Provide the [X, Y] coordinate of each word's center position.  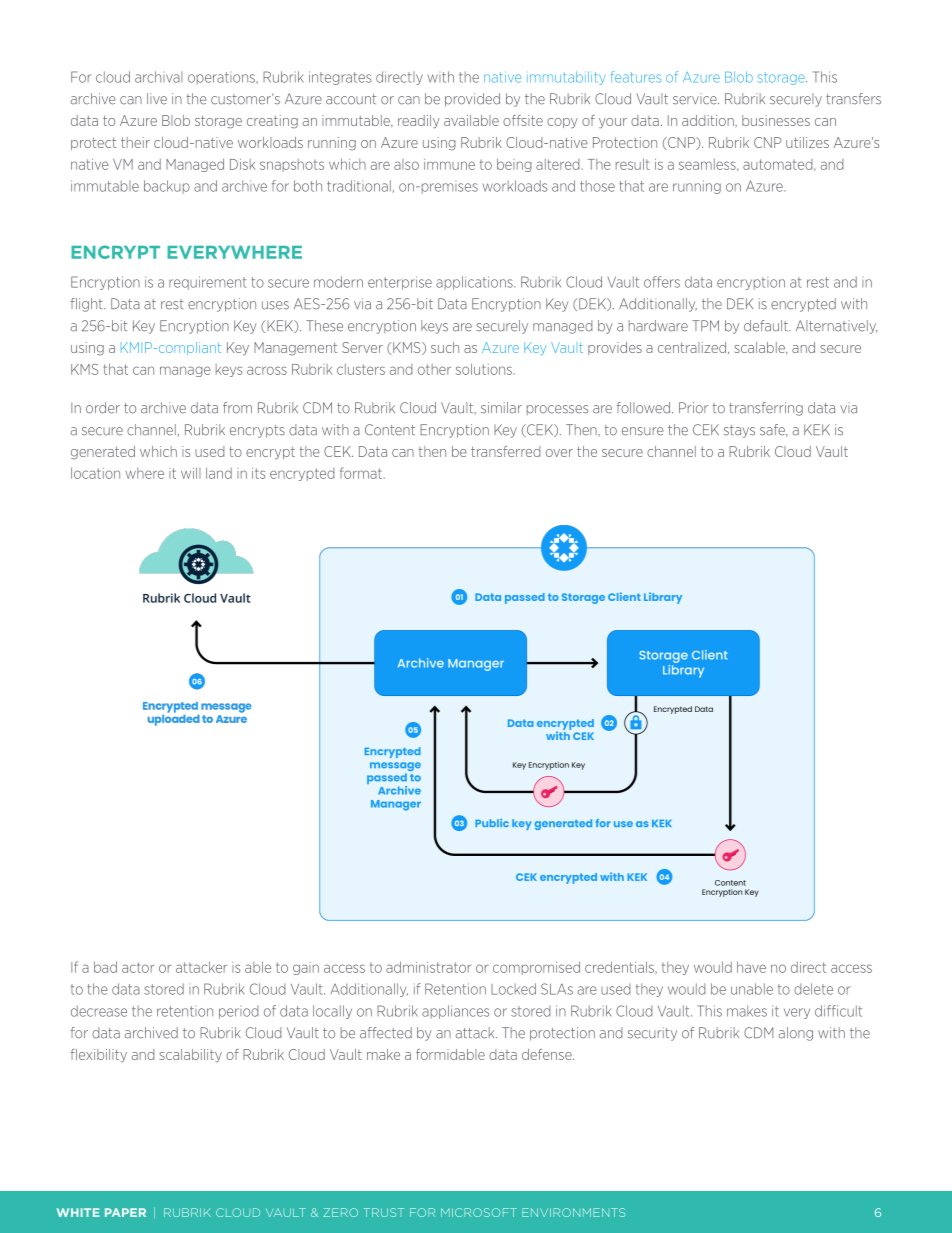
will [191, 473]
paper [125, 1212]
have [751, 967]
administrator [428, 967]
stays [739, 431]
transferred [505, 451]
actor [138, 967]
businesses [776, 120]
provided [472, 100]
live [157, 99]
